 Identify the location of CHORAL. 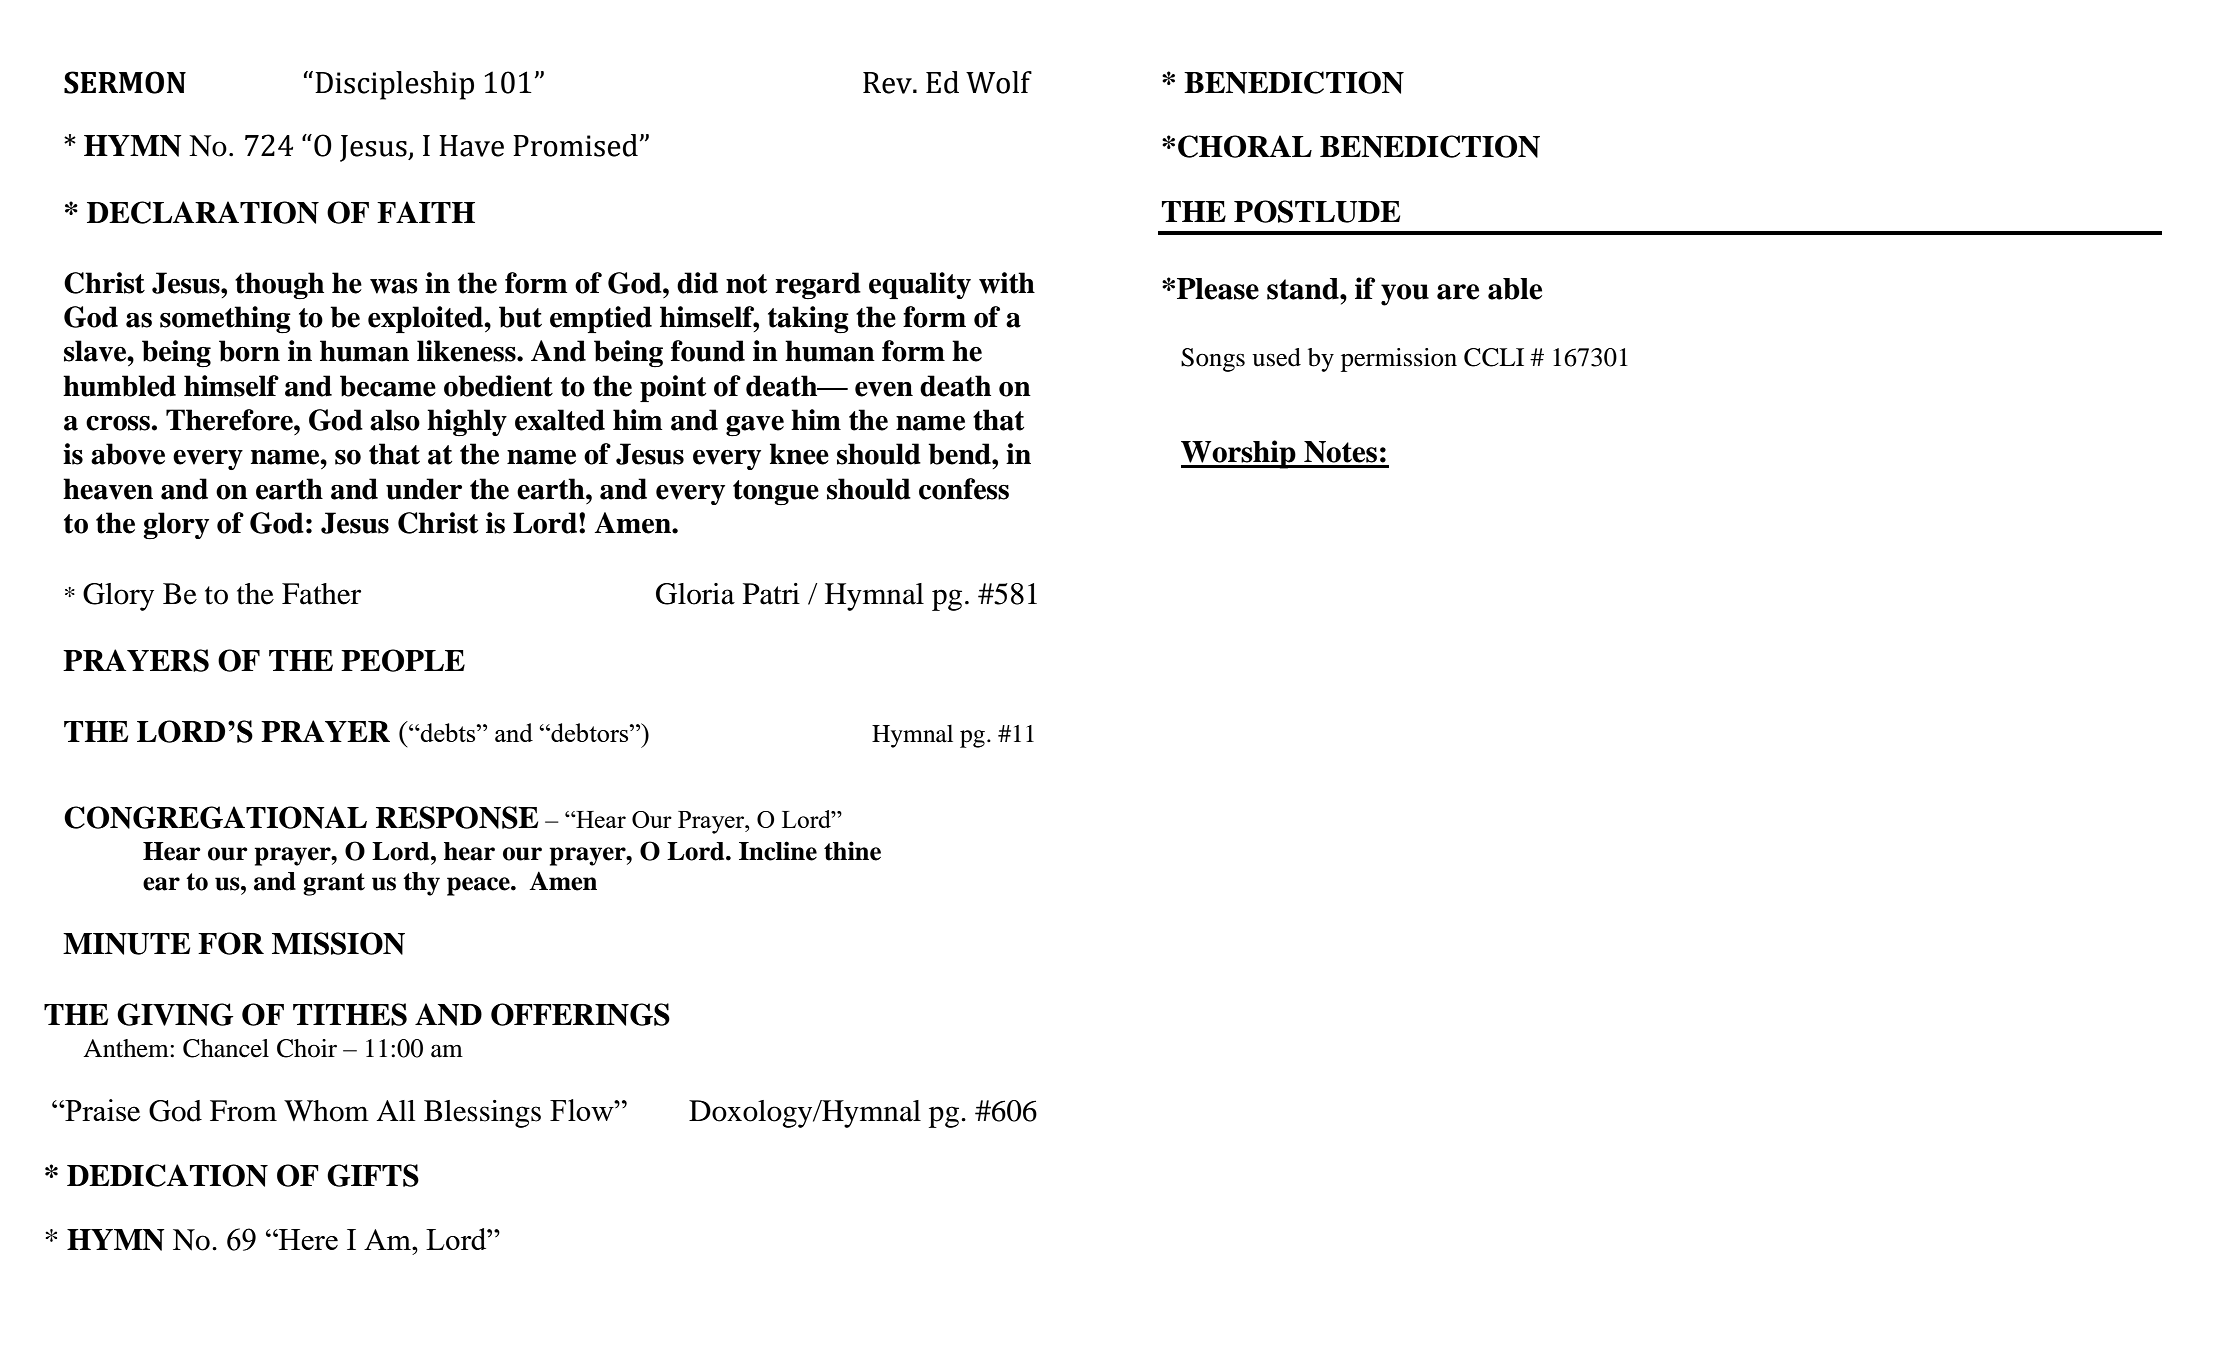
(1245, 146).
